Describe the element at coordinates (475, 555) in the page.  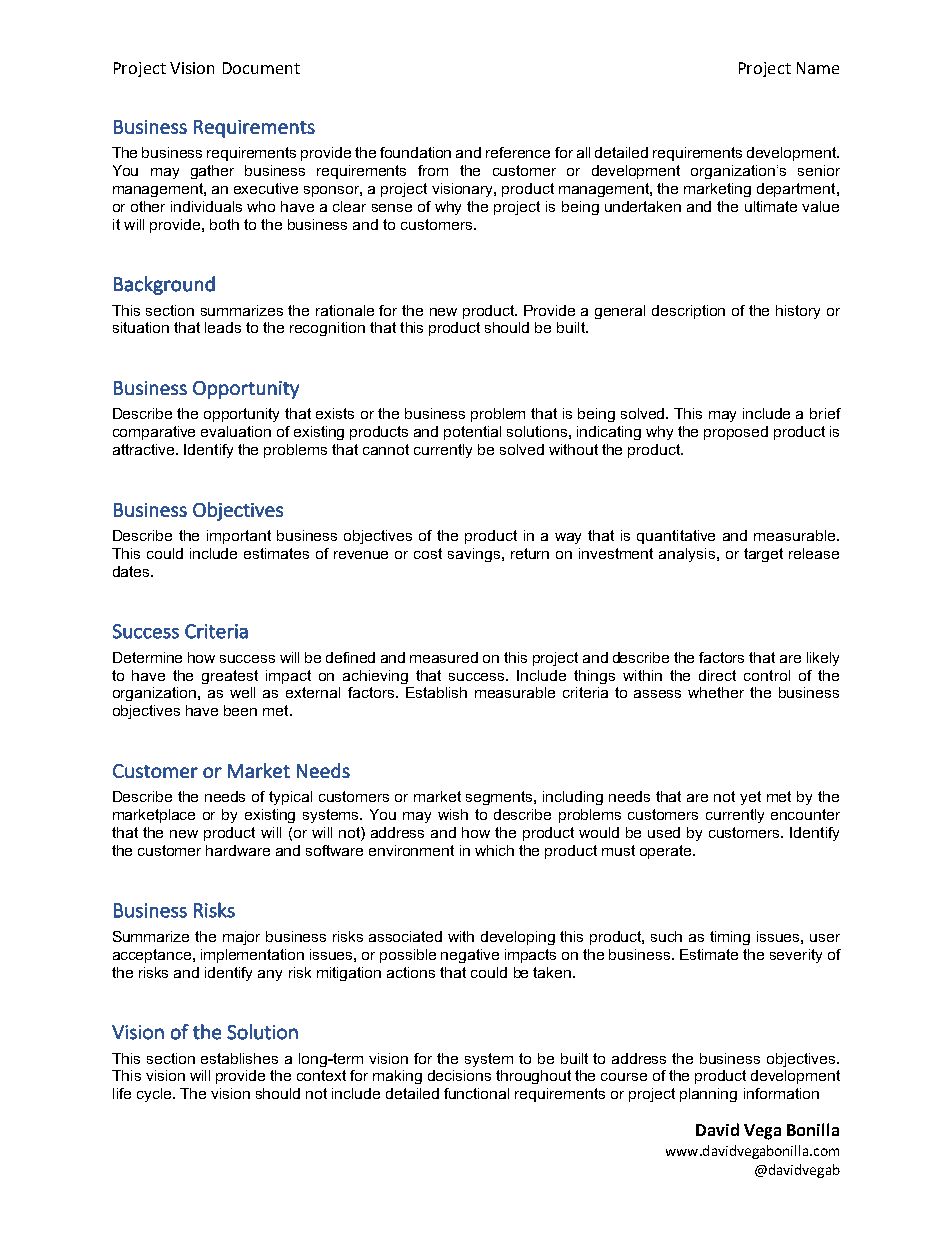
I see `savings` at that location.
